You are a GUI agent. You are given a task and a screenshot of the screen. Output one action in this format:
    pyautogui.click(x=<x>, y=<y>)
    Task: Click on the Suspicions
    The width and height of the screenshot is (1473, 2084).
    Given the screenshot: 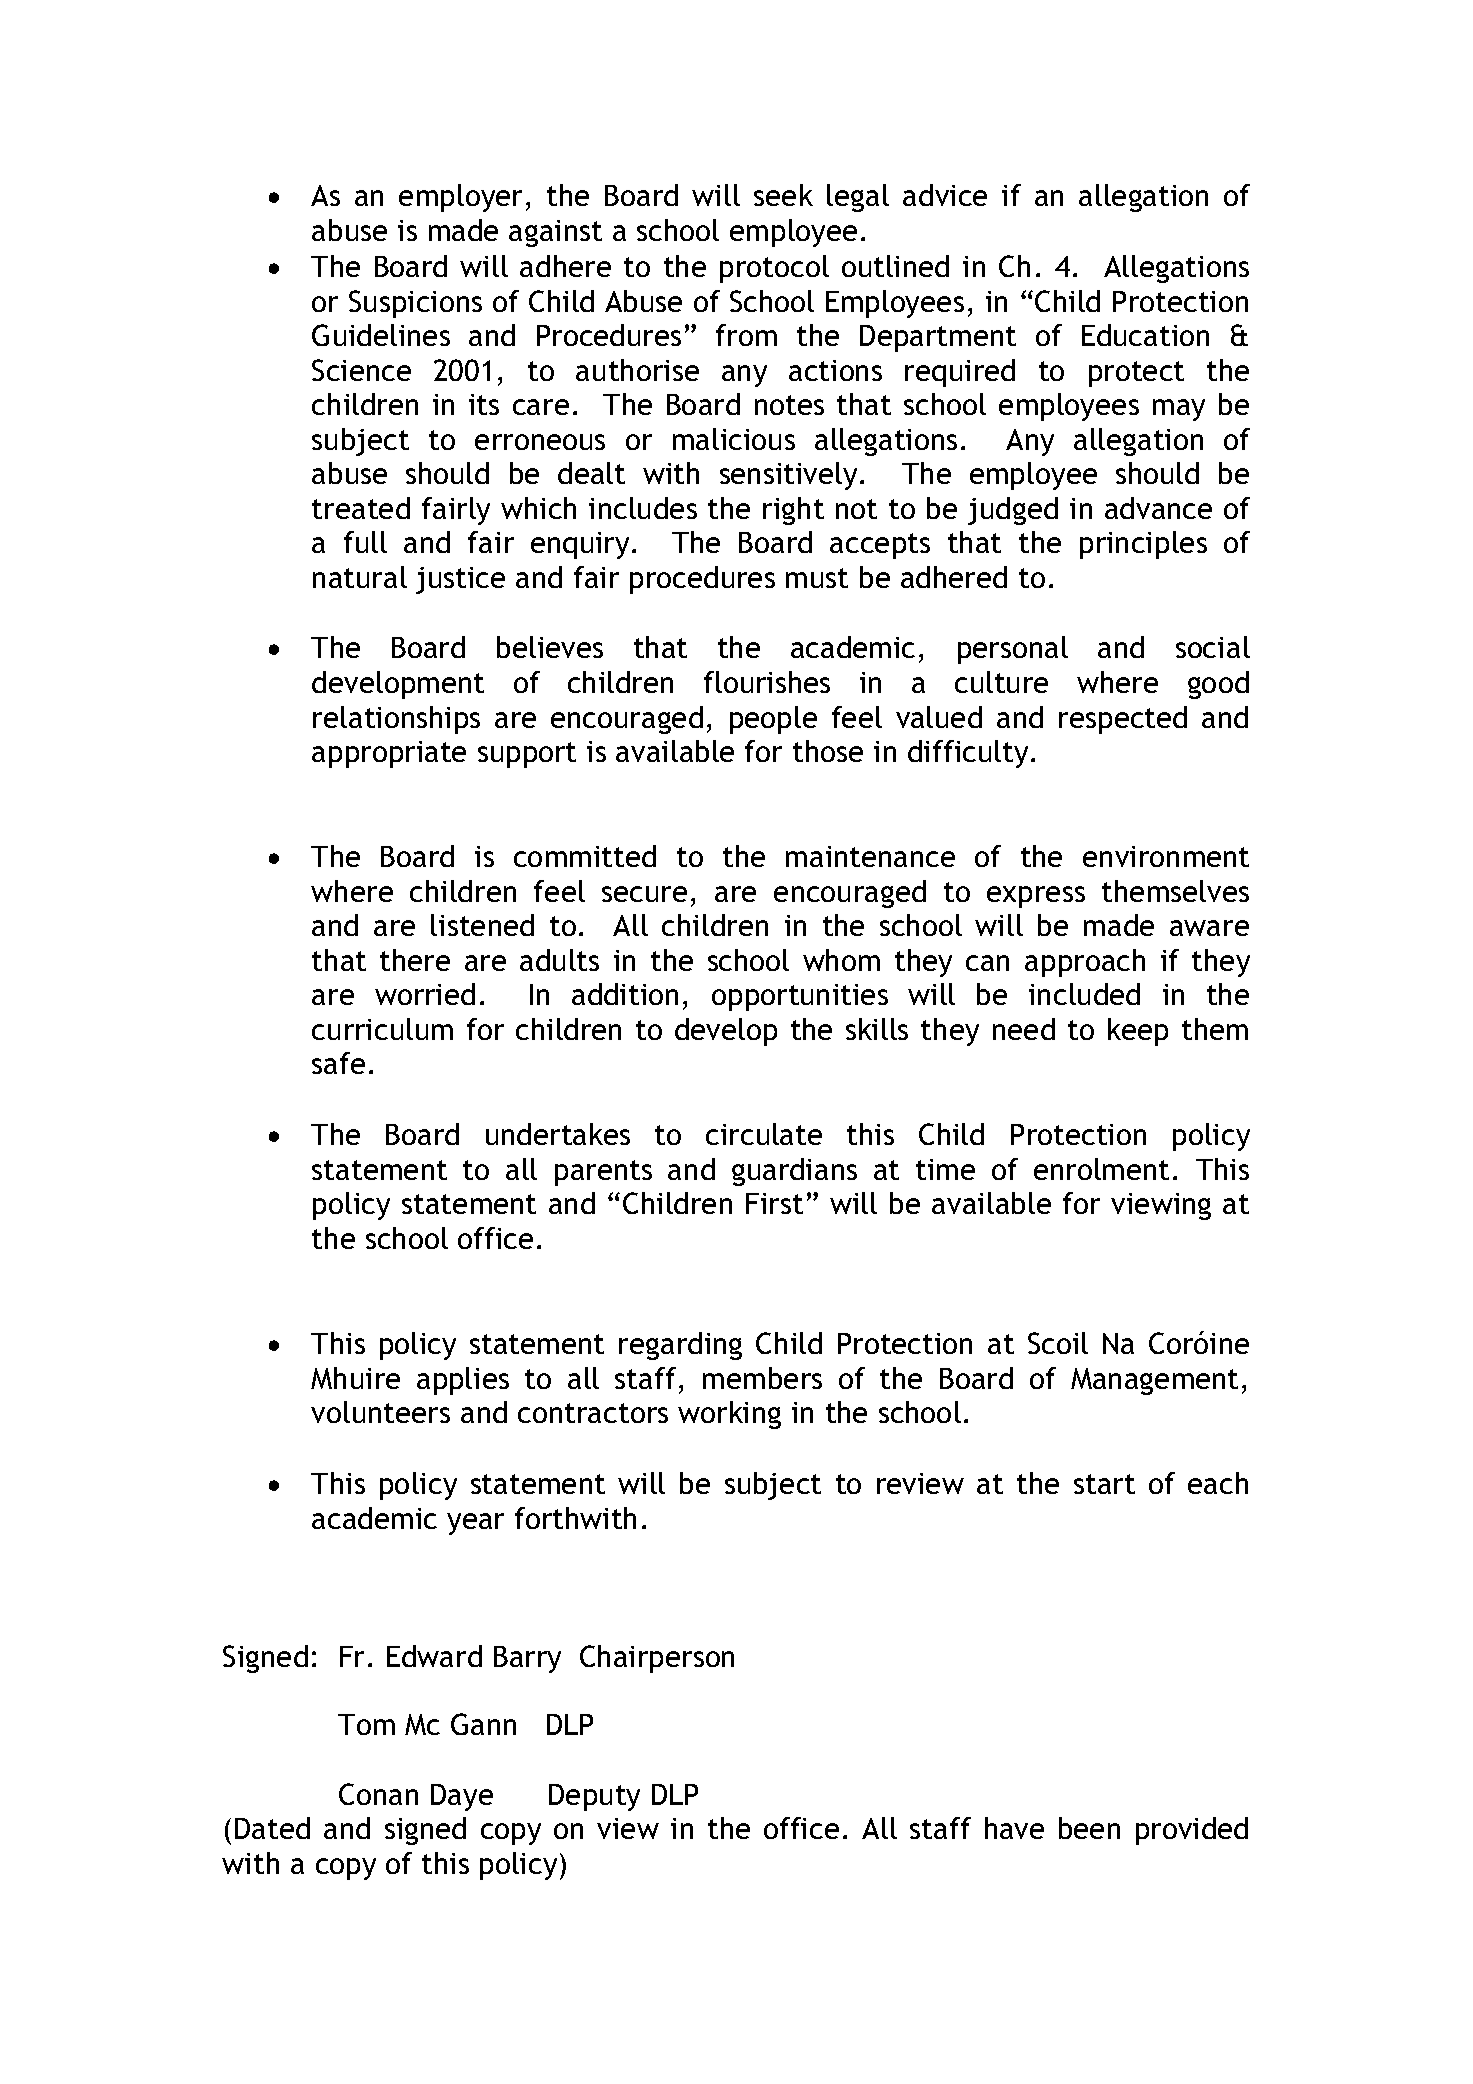 What is the action you would take?
    pyautogui.click(x=415, y=304)
